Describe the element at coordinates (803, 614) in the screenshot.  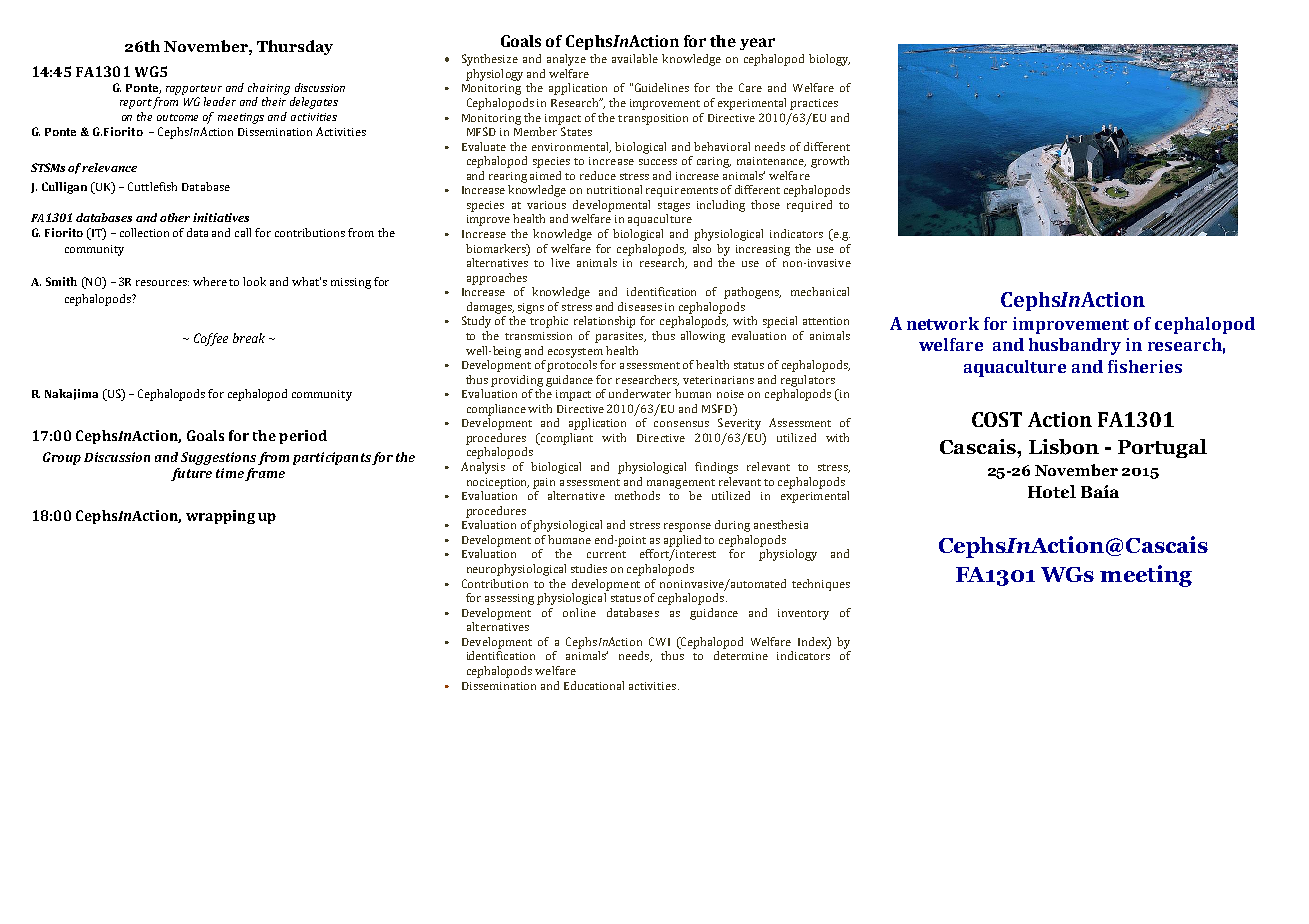
I see `inventory` at that location.
